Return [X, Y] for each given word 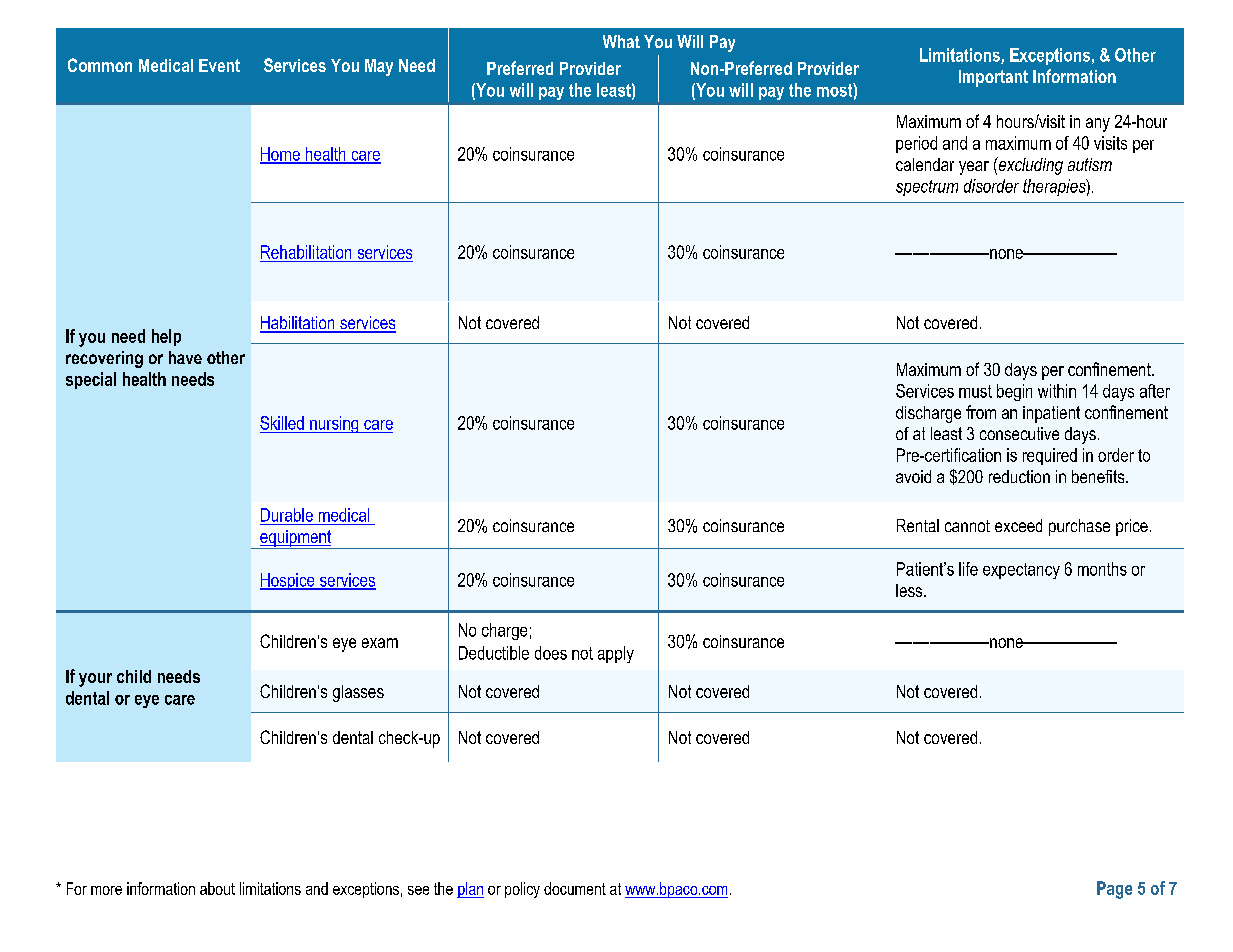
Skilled [282, 423]
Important [993, 78]
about [217, 888]
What [621, 41]
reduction [1019, 476]
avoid [913, 476]
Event [219, 65]
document [575, 888]
